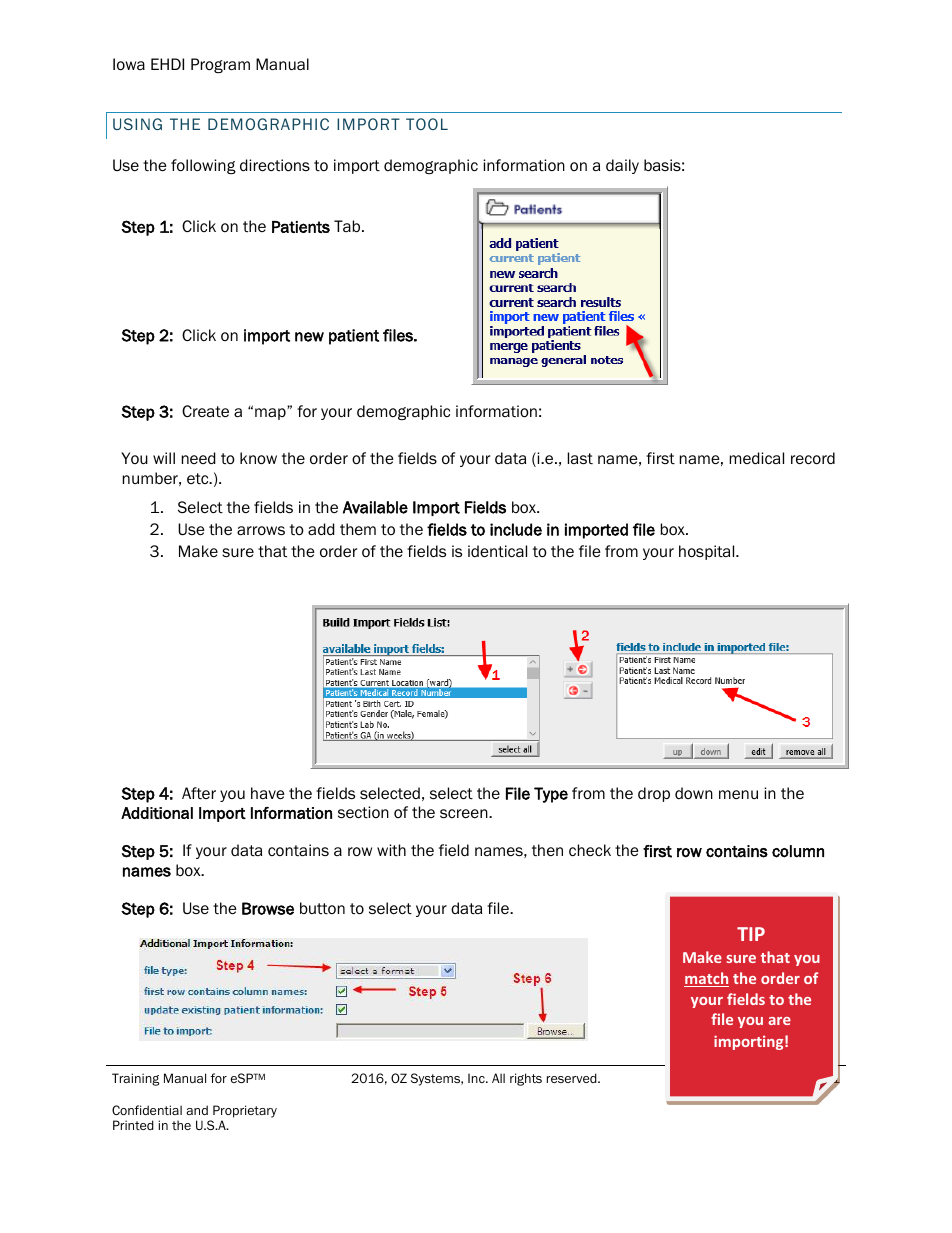 The width and height of the document is (952, 1233). I want to click on All, so click(498, 1078).
